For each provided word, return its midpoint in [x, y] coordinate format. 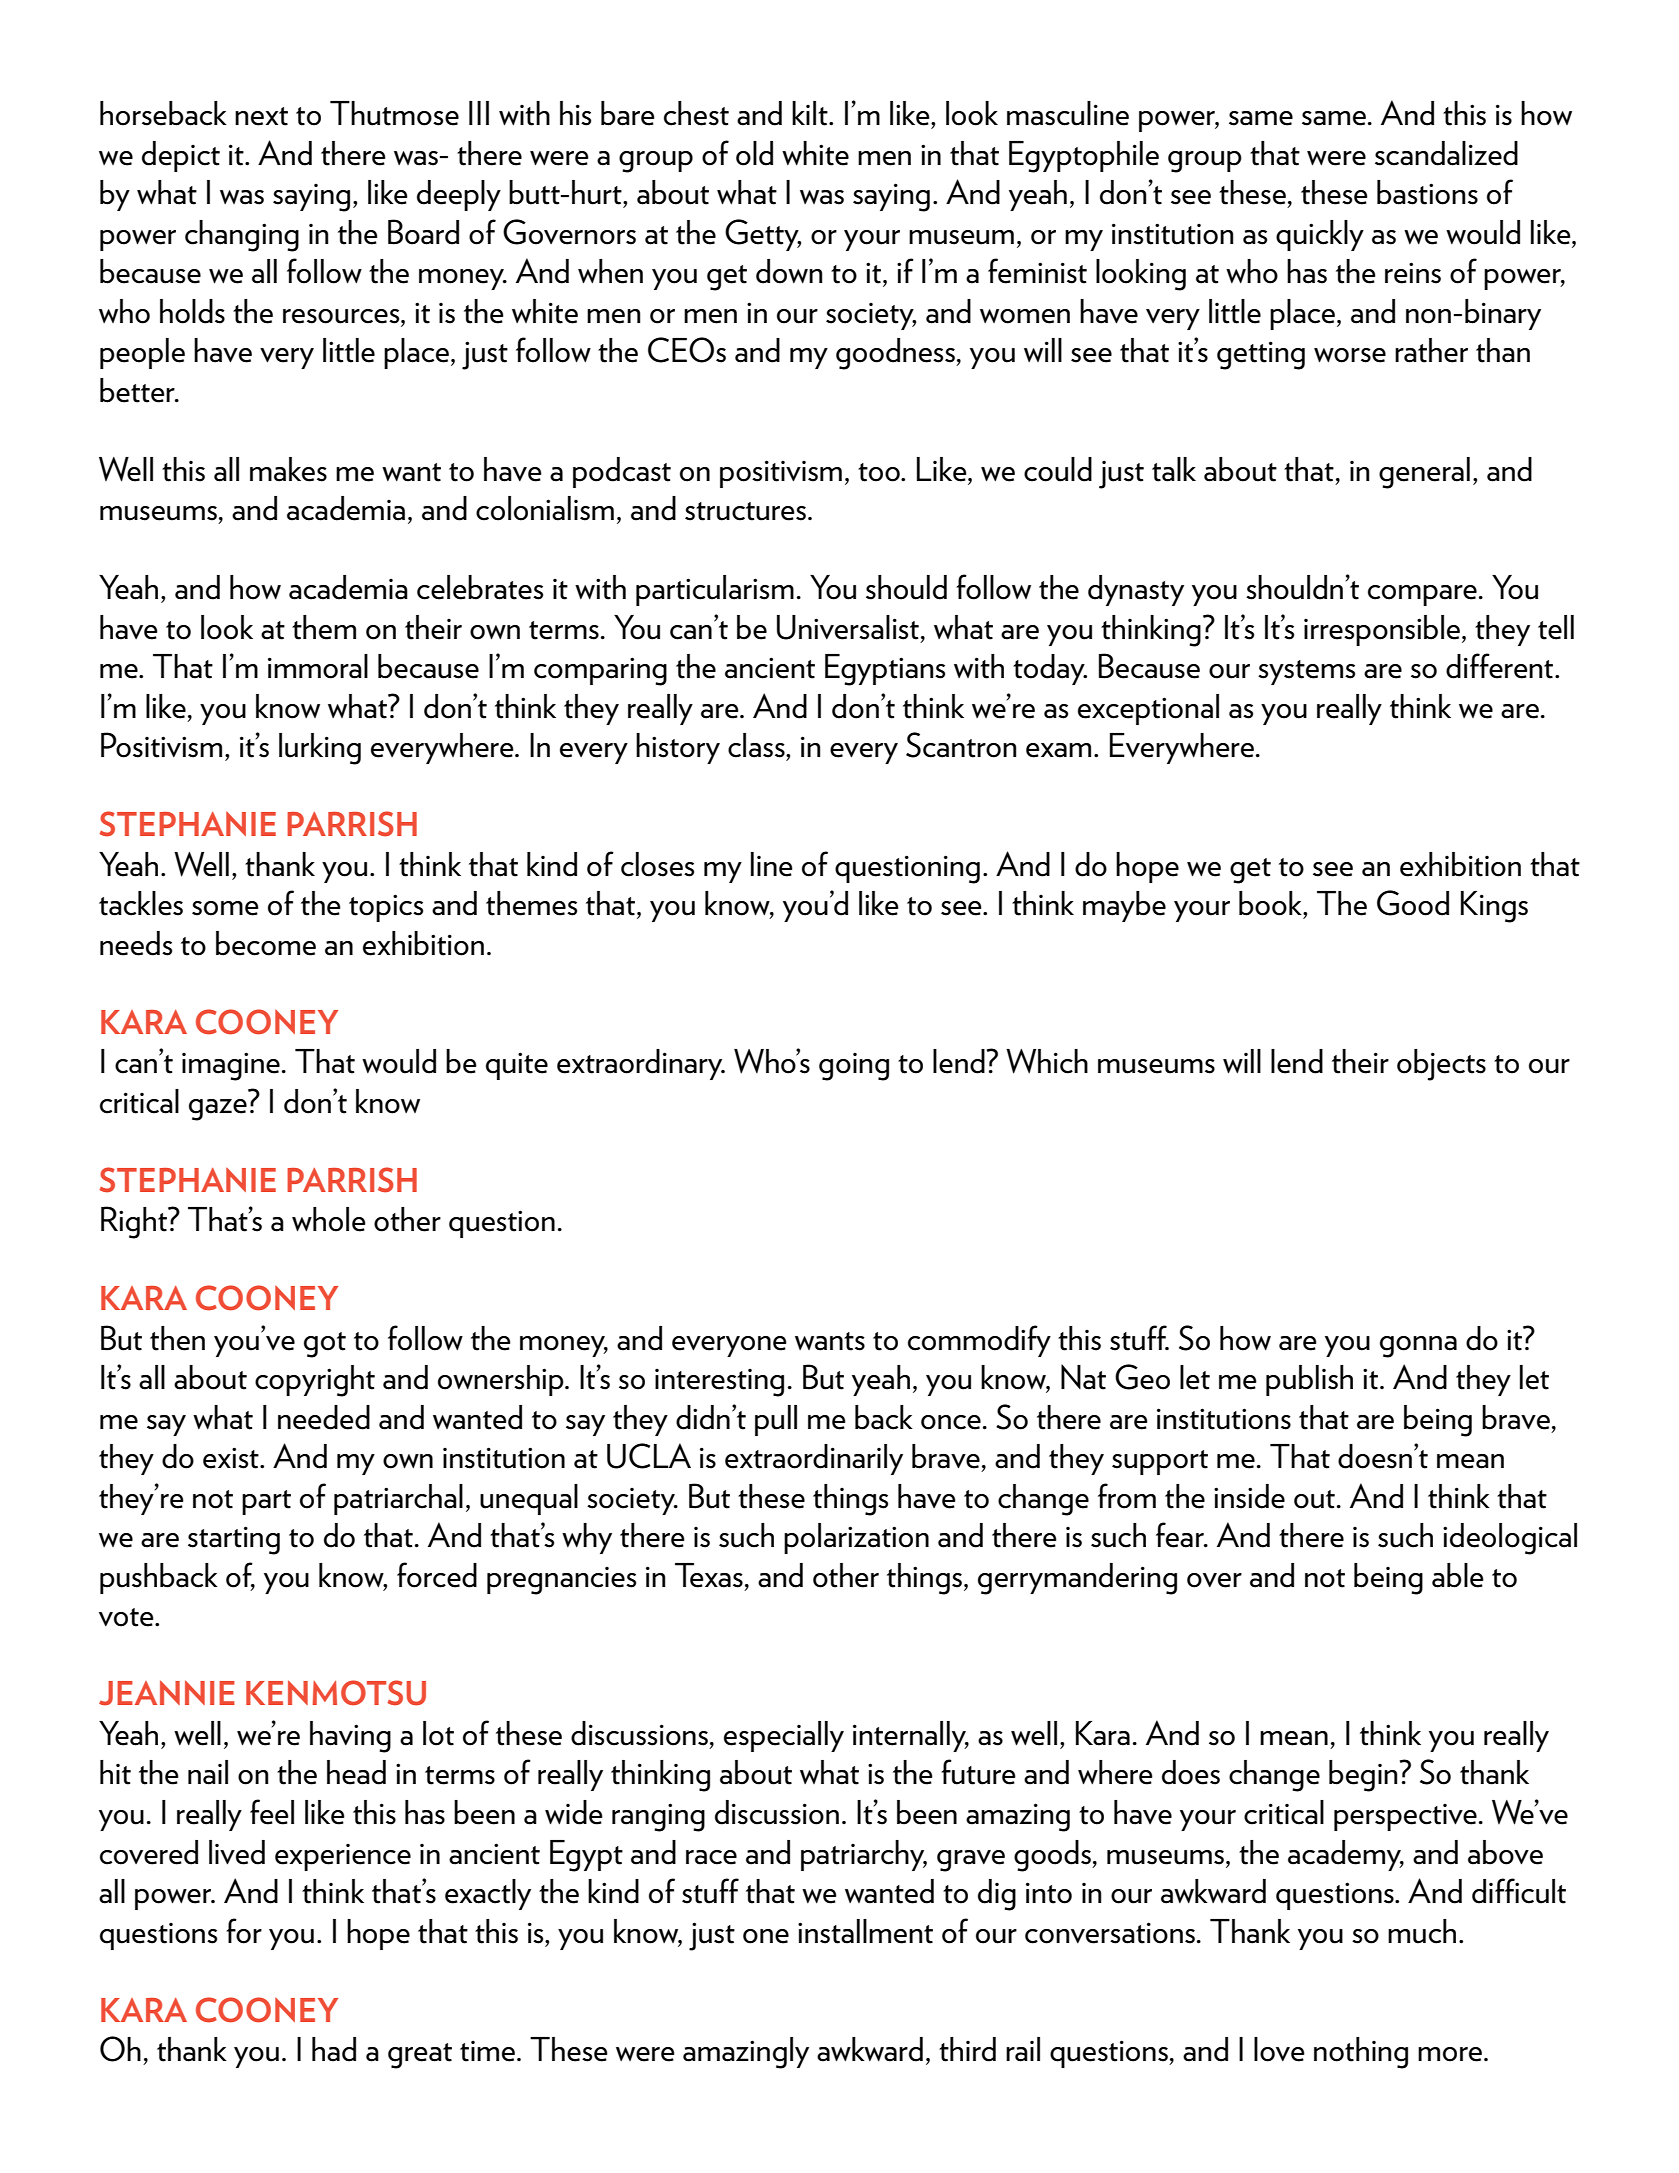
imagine [231, 1066]
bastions [1427, 192]
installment [865, 1931]
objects [1441, 1065]
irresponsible [1383, 630]
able [1458, 1575]
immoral [318, 666]
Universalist [848, 627]
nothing [1361, 2053]
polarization [856, 1538]
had [334, 2049]
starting [234, 1540]
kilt [811, 113]
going [854, 1067]
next [261, 116]
